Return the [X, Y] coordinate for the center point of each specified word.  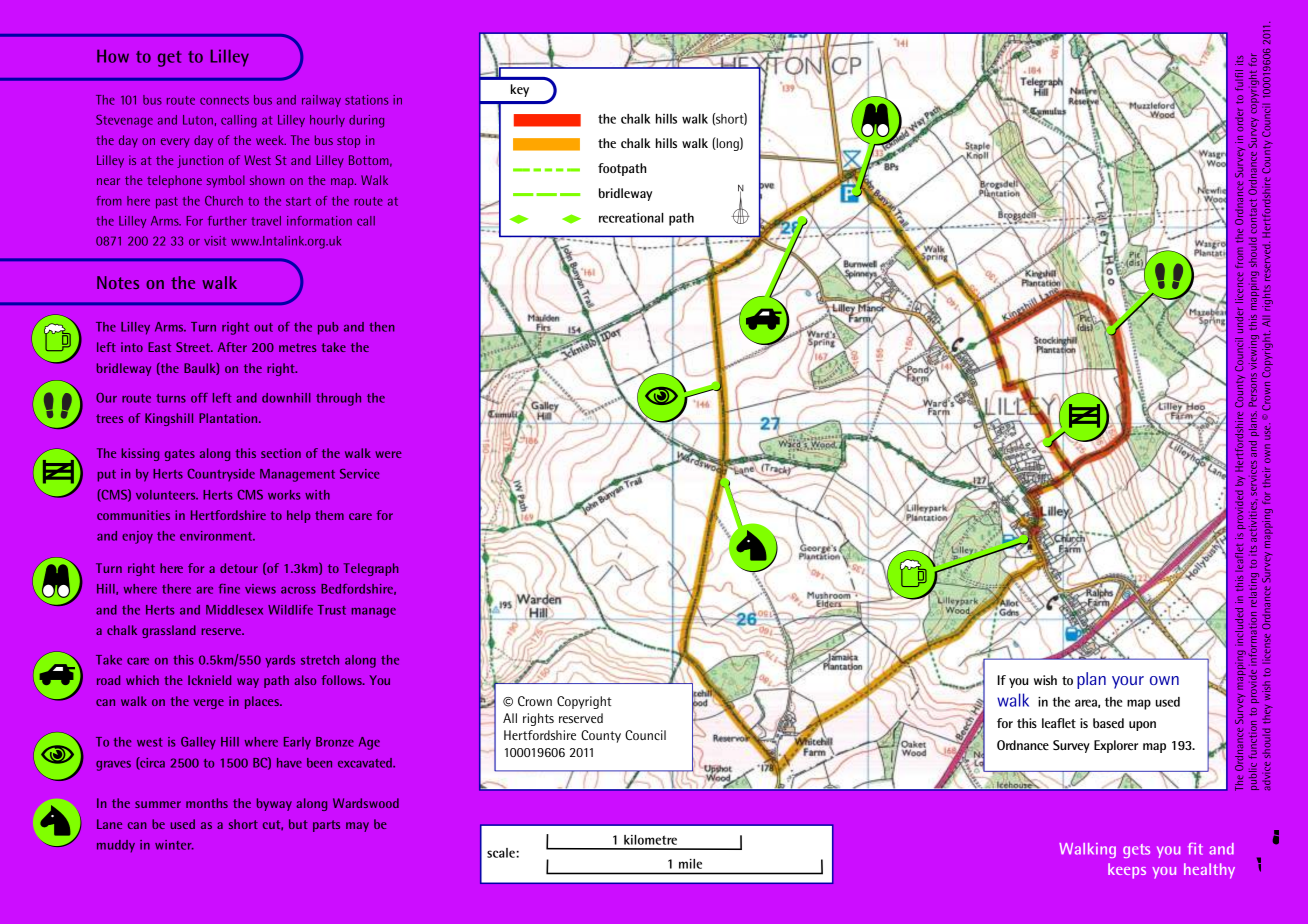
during [366, 121]
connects [224, 100]
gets [1136, 851]
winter [174, 845]
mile [690, 864]
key [520, 90]
